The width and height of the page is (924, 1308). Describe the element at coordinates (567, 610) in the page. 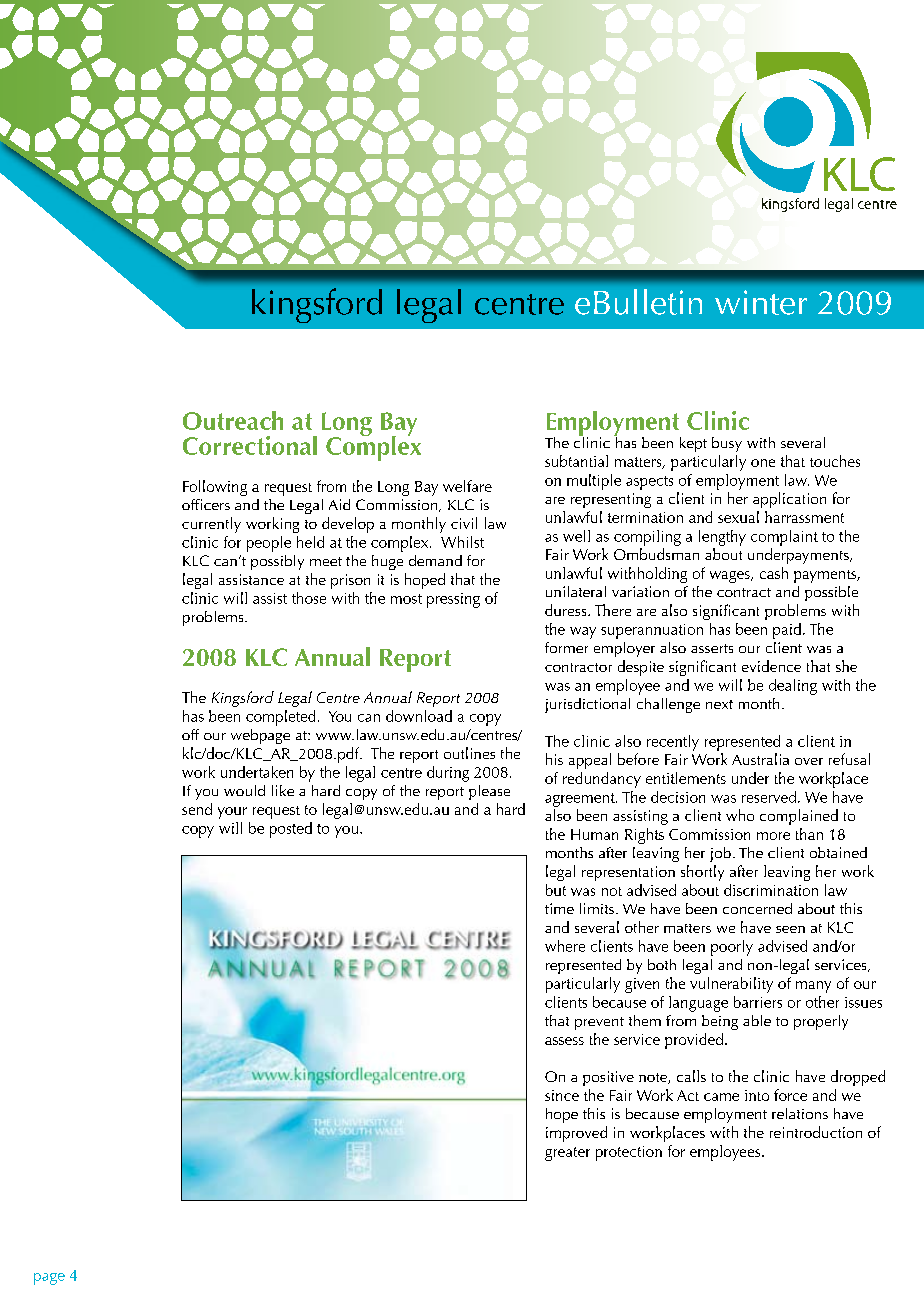

I see `duress` at that location.
